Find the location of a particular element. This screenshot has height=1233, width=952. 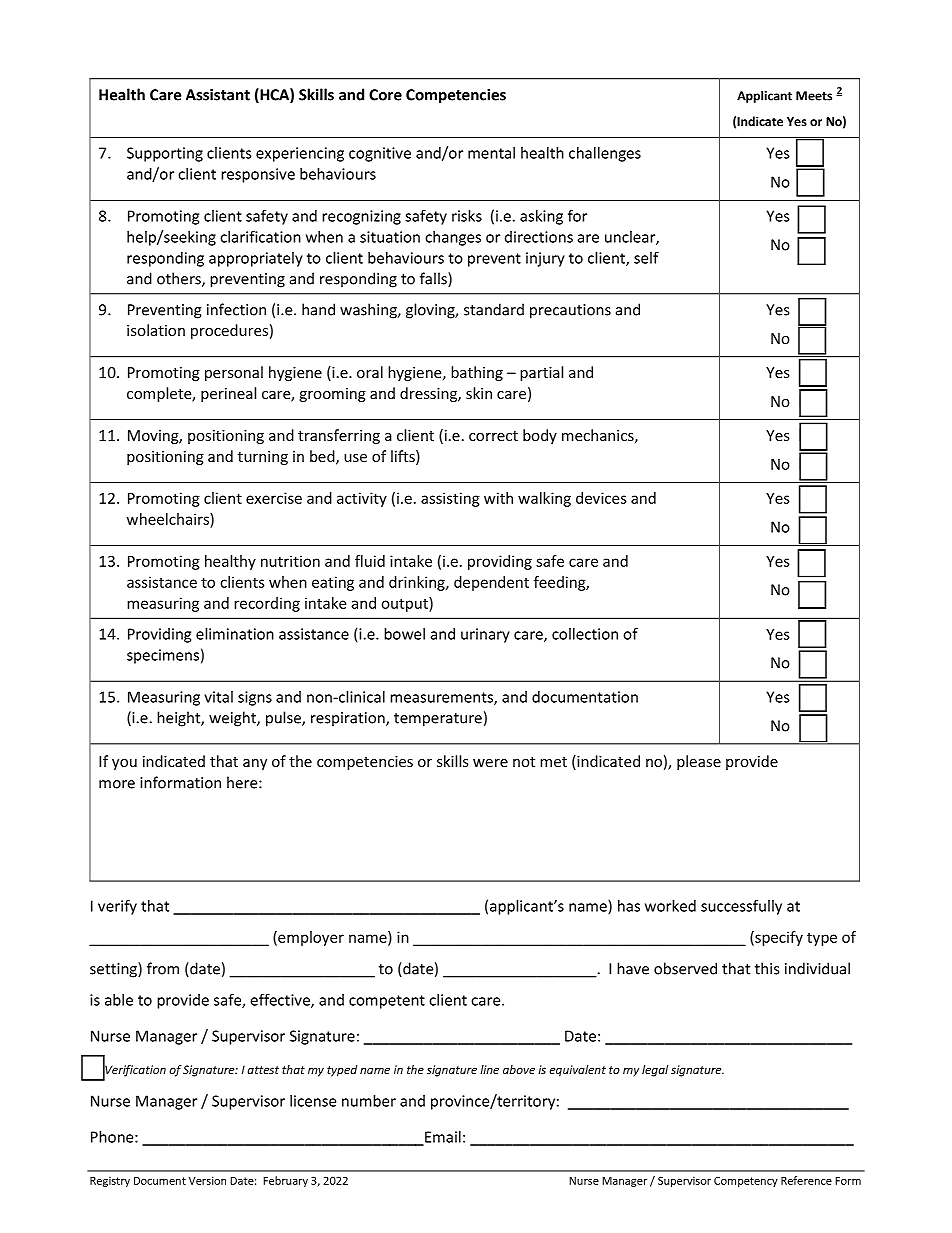

Version is located at coordinates (207, 1180).
